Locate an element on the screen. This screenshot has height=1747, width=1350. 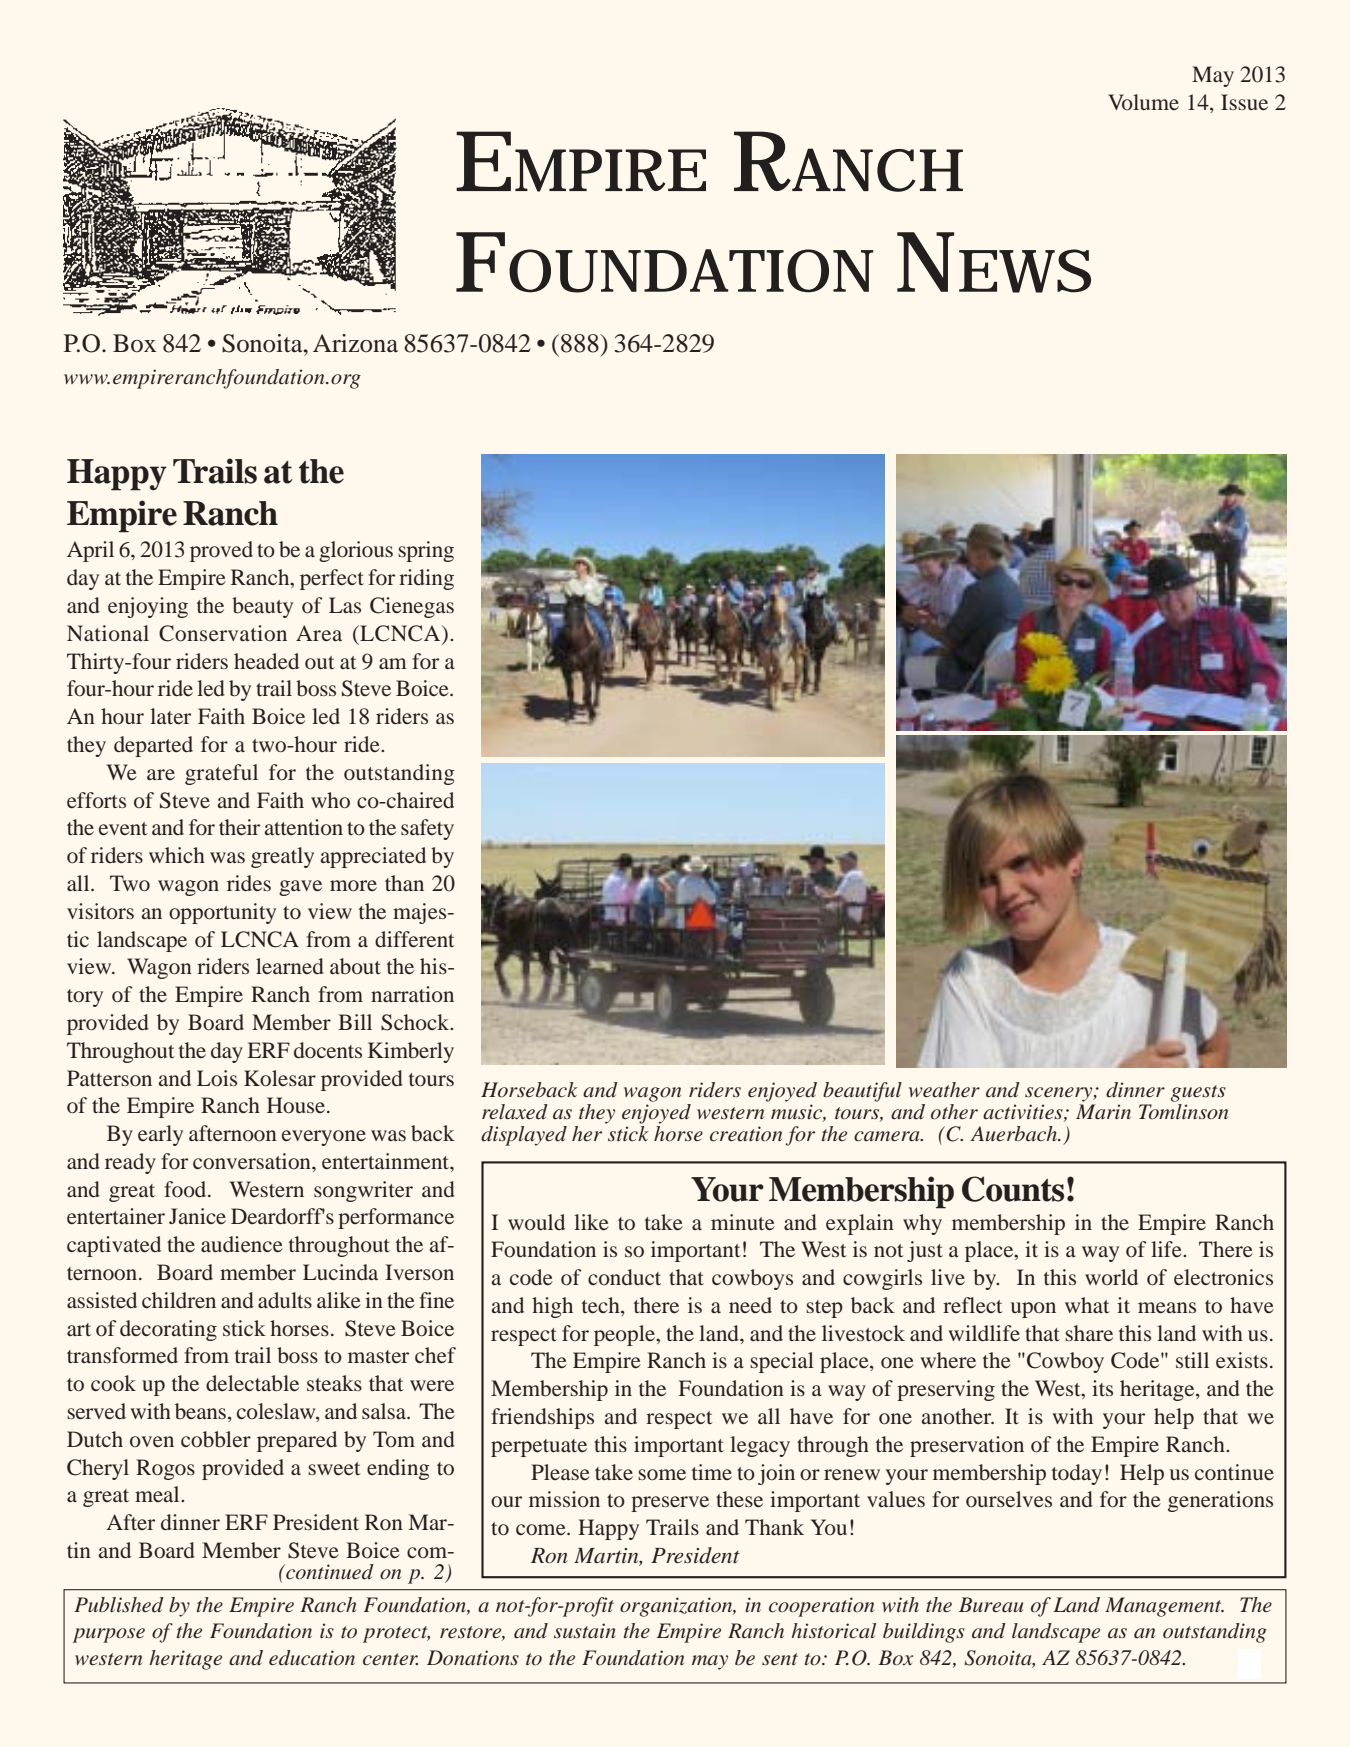
Arizona is located at coordinates (355, 343).
